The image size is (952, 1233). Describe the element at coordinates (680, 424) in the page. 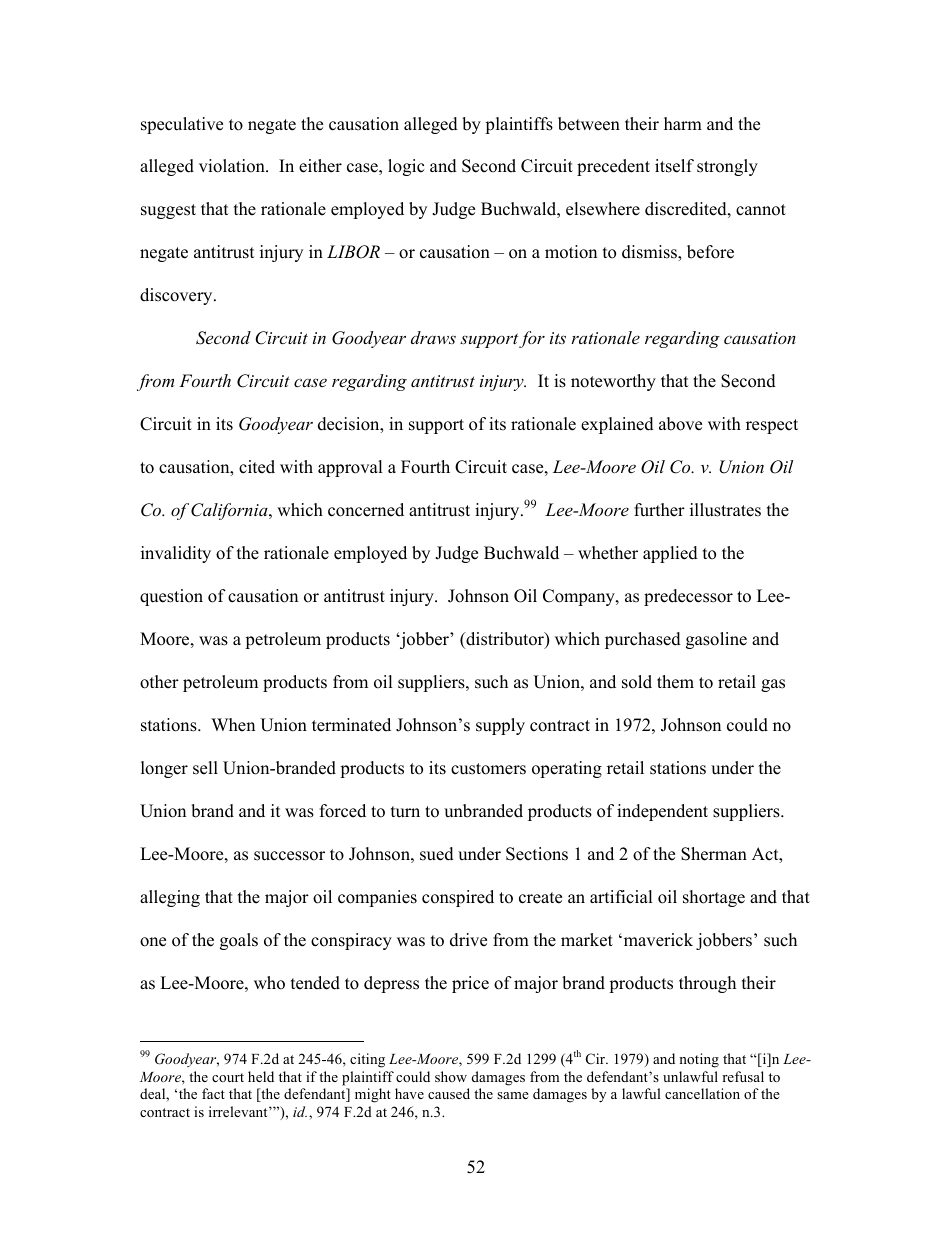

I see `above` at that location.
